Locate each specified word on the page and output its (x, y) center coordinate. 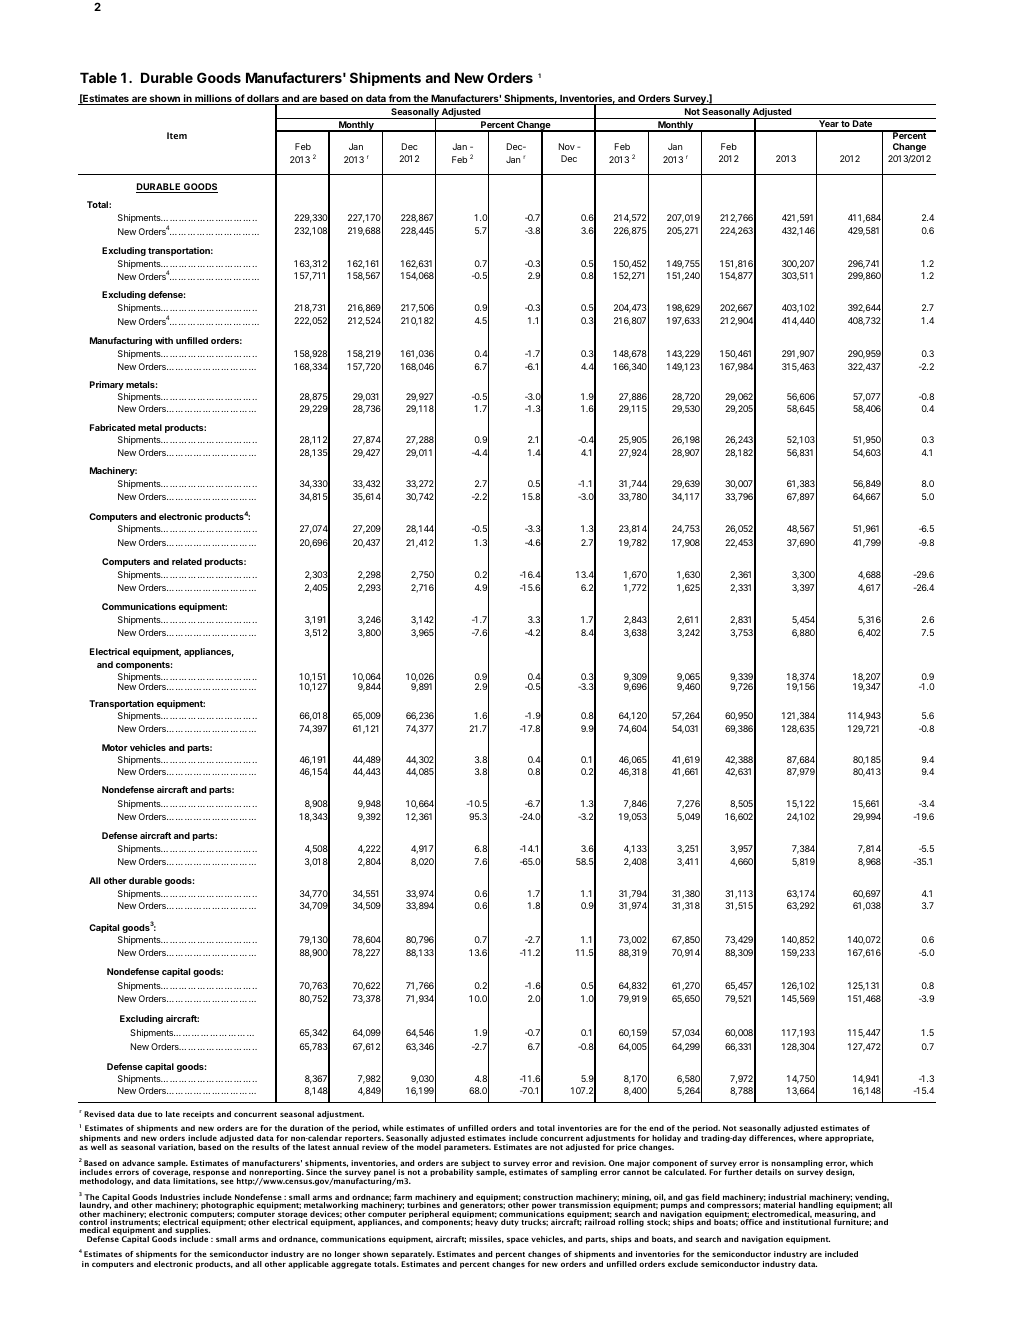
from (399, 99)
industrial (787, 1198)
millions (213, 99)
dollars (263, 100)
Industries (180, 1198)
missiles (486, 1239)
